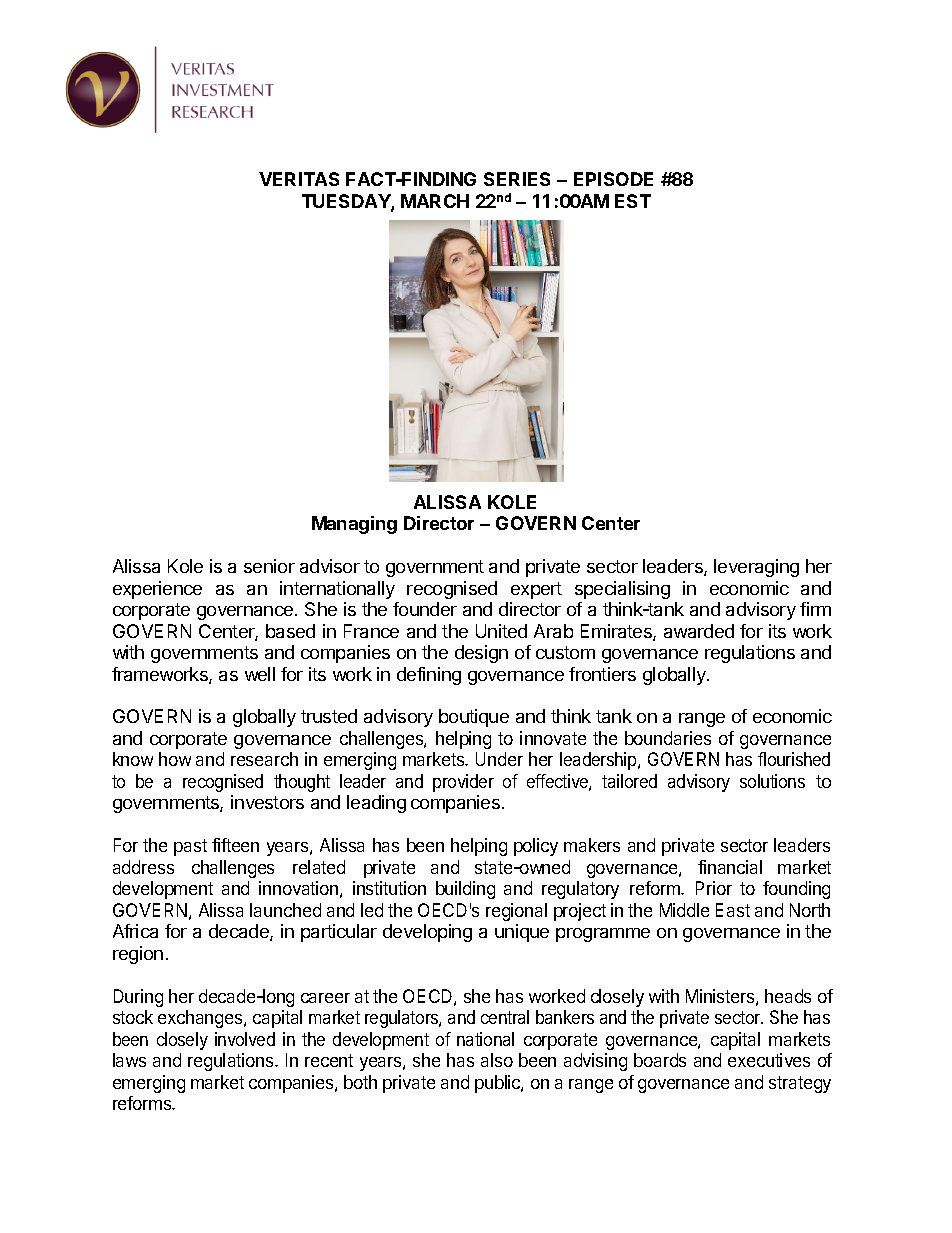 This screenshot has height=1233, width=952. I want to click on United, so click(501, 631).
